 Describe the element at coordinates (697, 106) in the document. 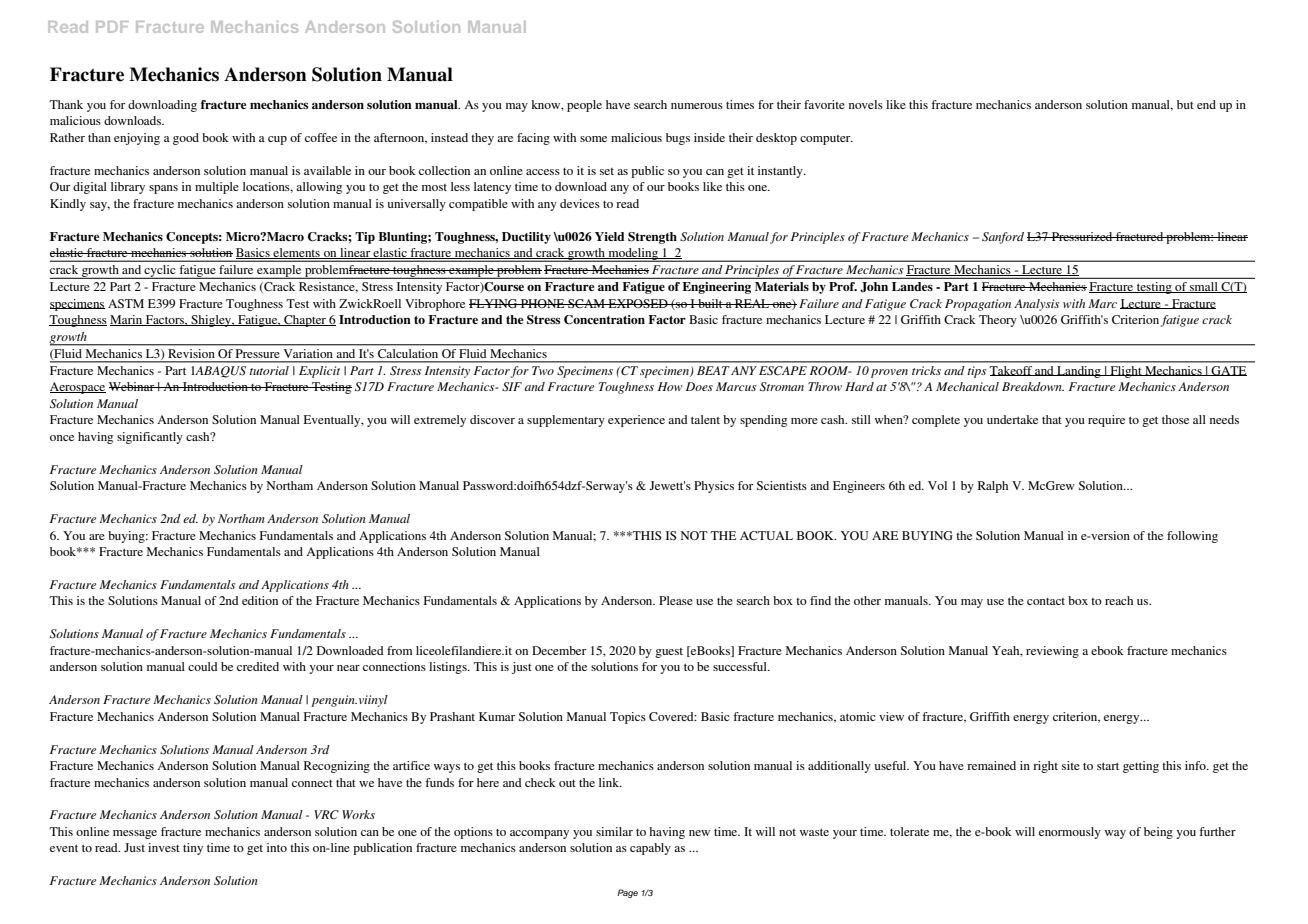

I see `numerous` at that location.
